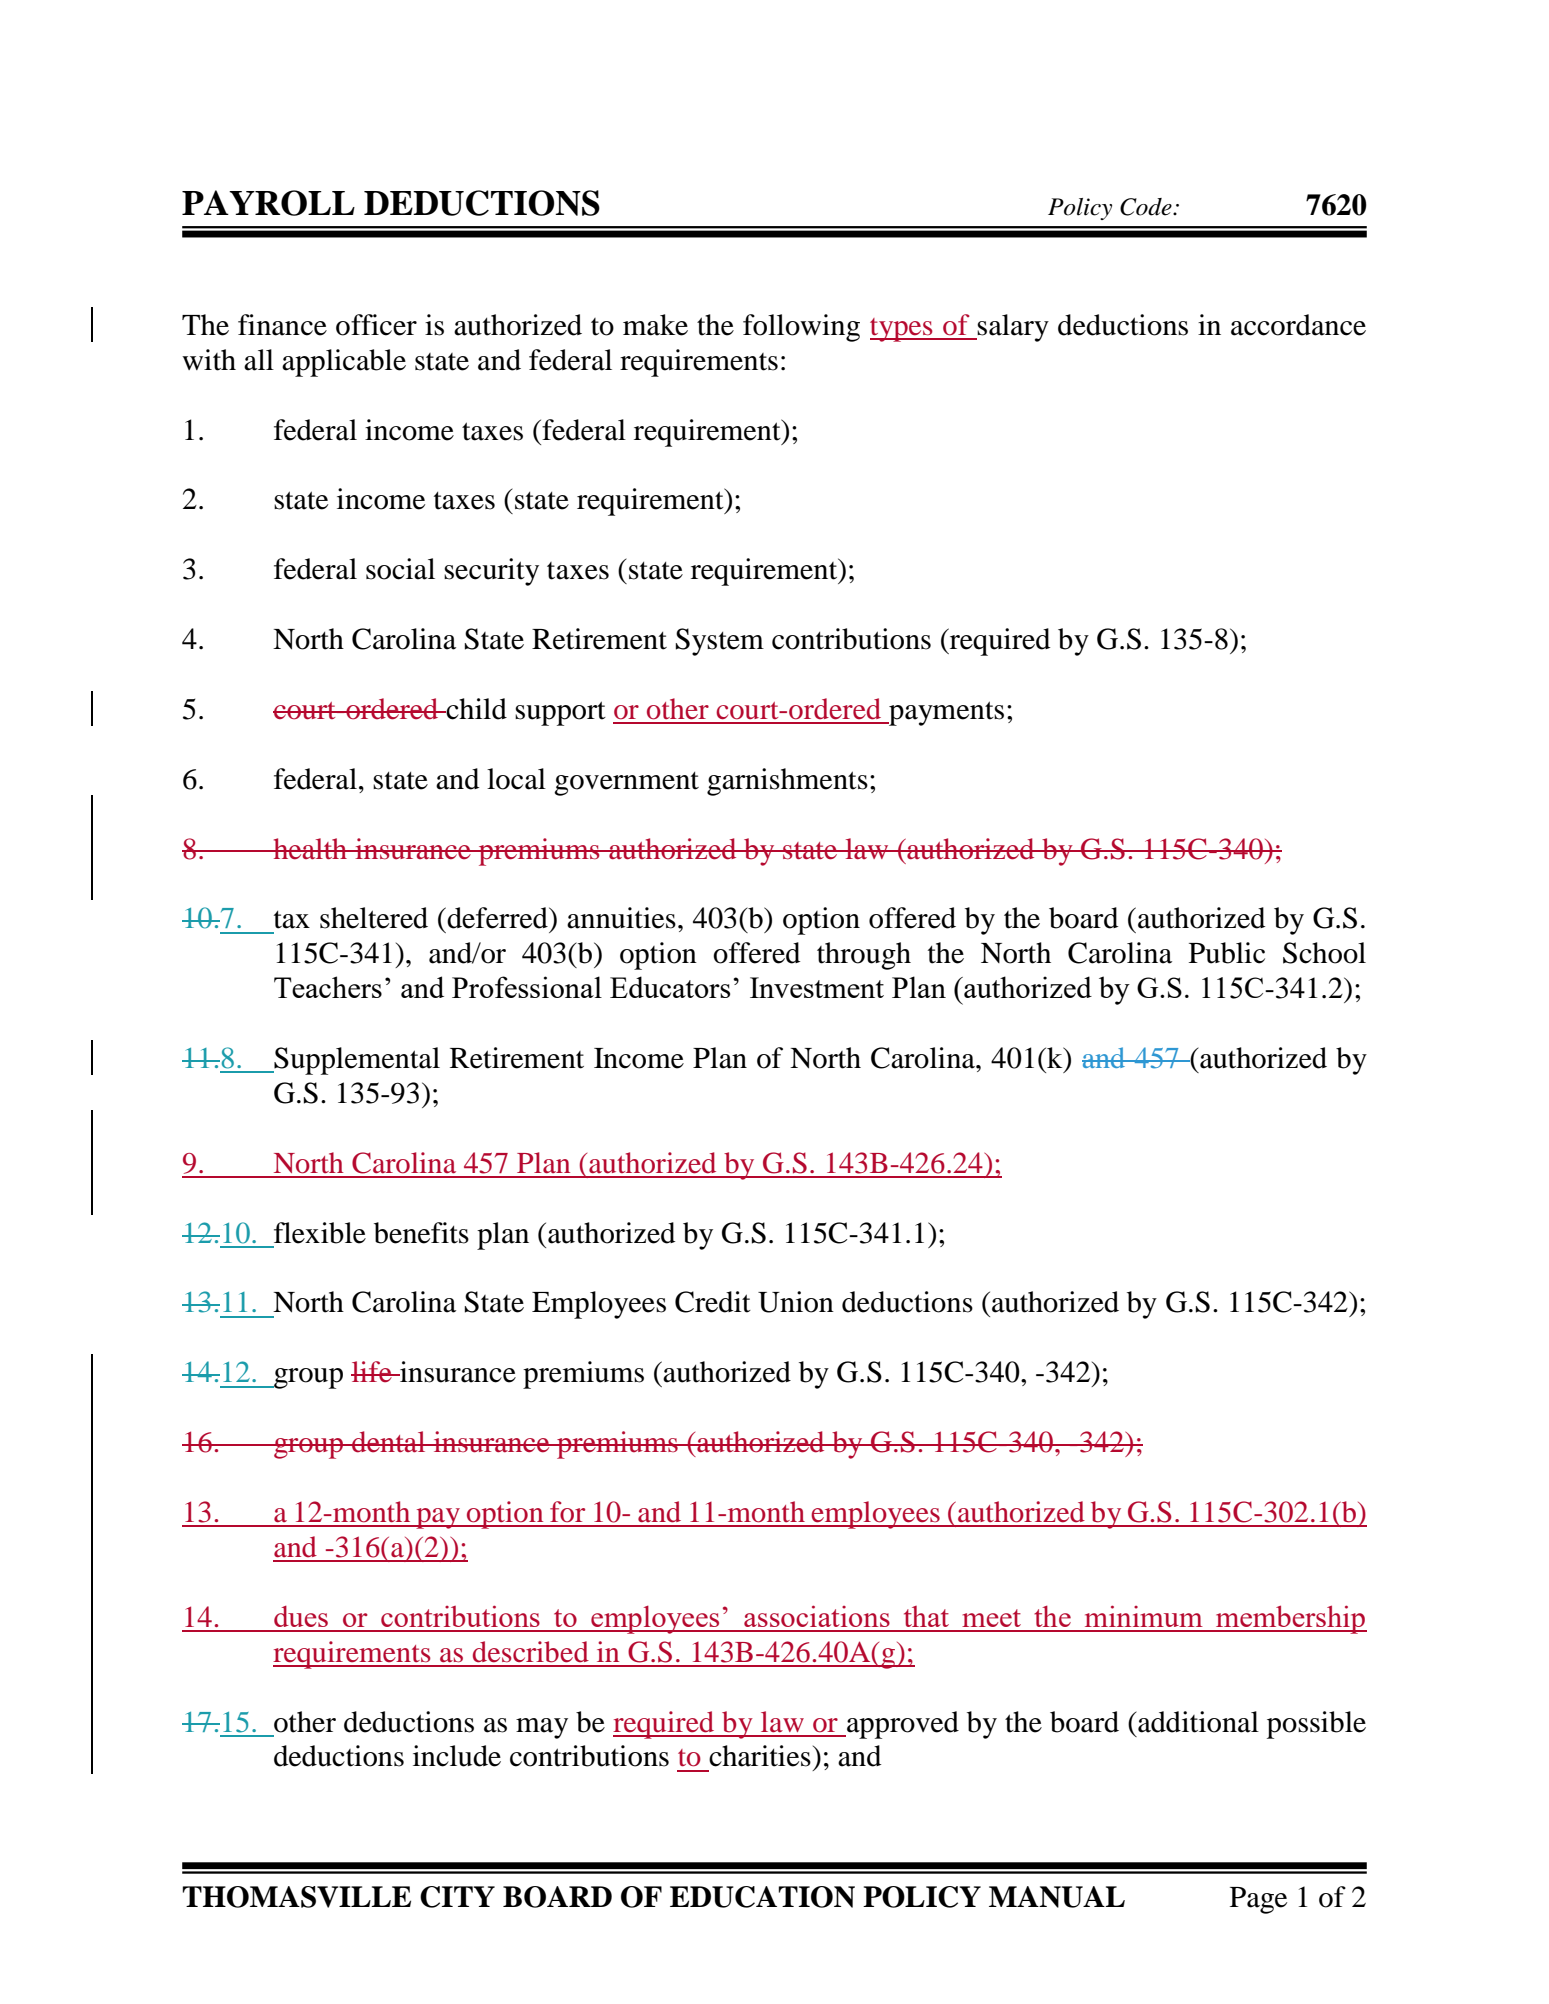  Describe the element at coordinates (1227, 953) in the image. I see `Public` at that location.
